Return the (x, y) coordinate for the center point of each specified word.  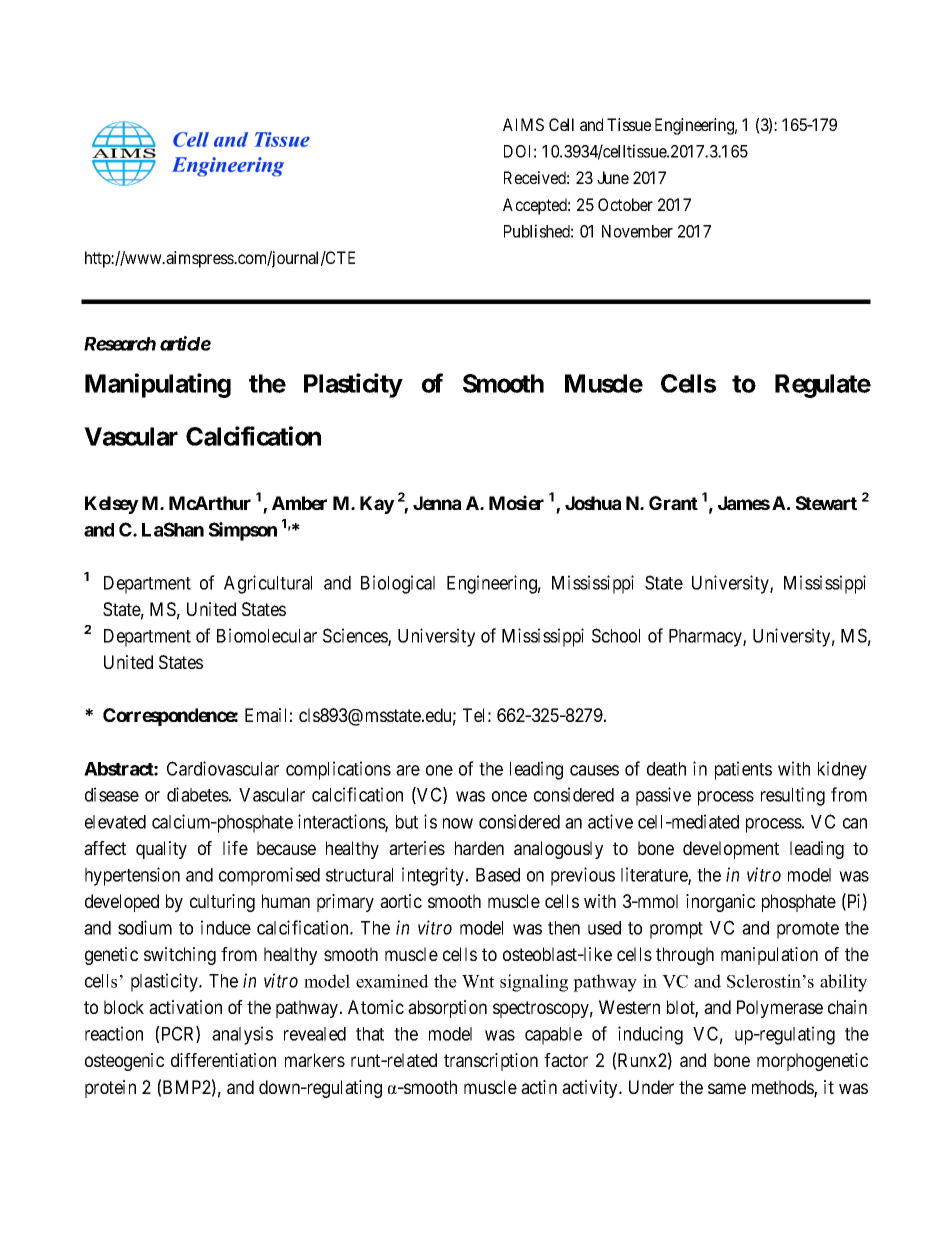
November (637, 231)
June (613, 177)
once (509, 796)
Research (120, 344)
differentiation (223, 1060)
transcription (491, 1062)
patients (743, 770)
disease (112, 794)
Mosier (516, 502)
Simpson (243, 531)
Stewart (826, 503)
